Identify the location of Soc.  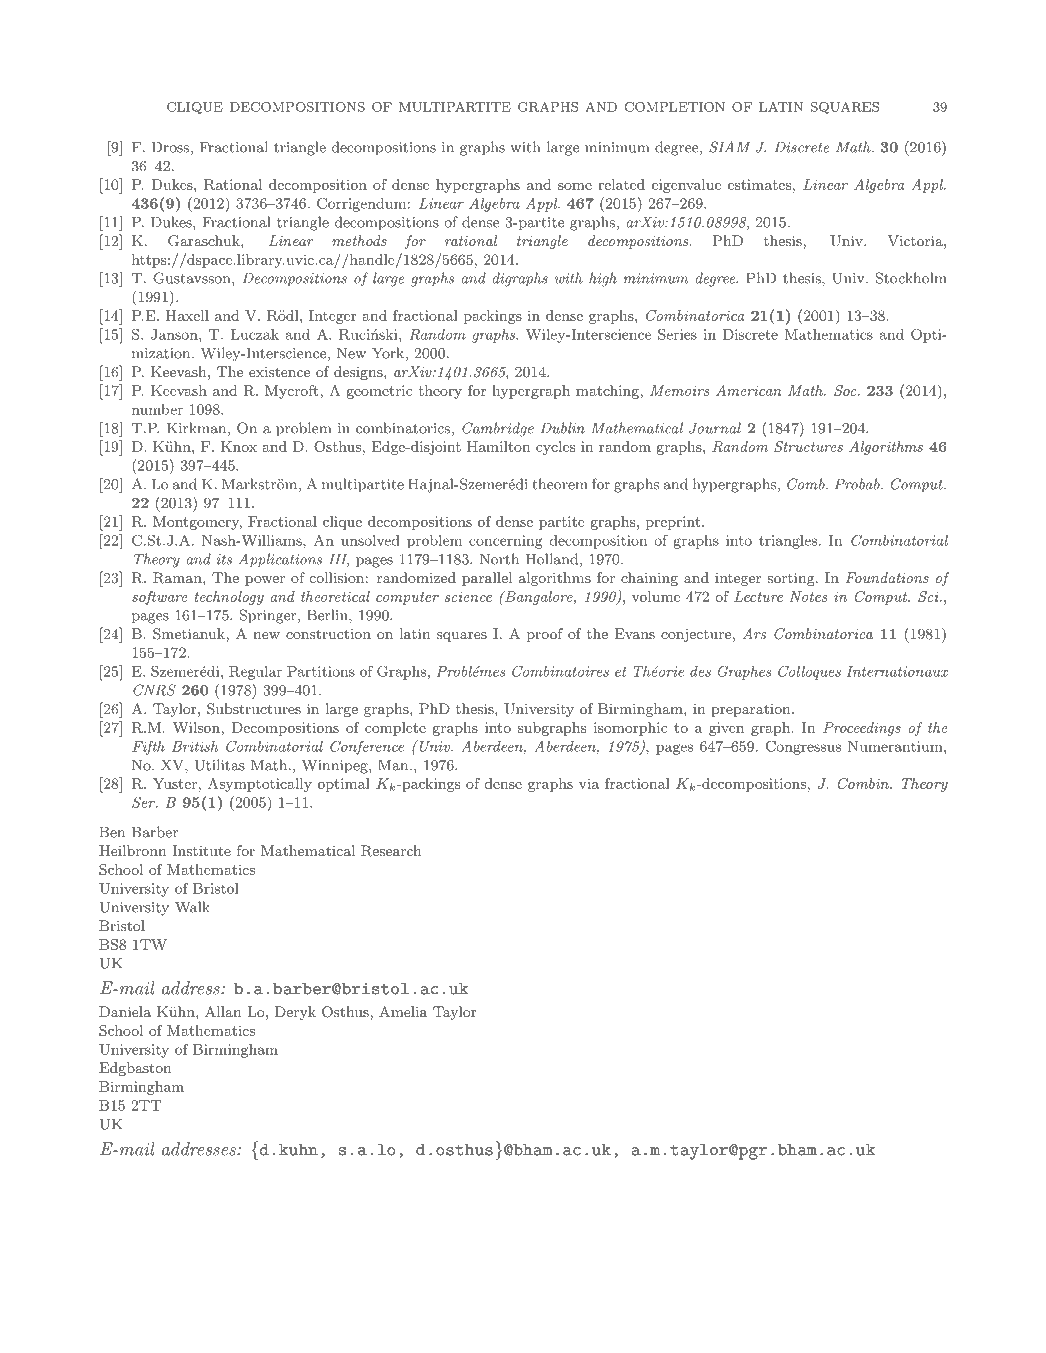
(846, 390).
